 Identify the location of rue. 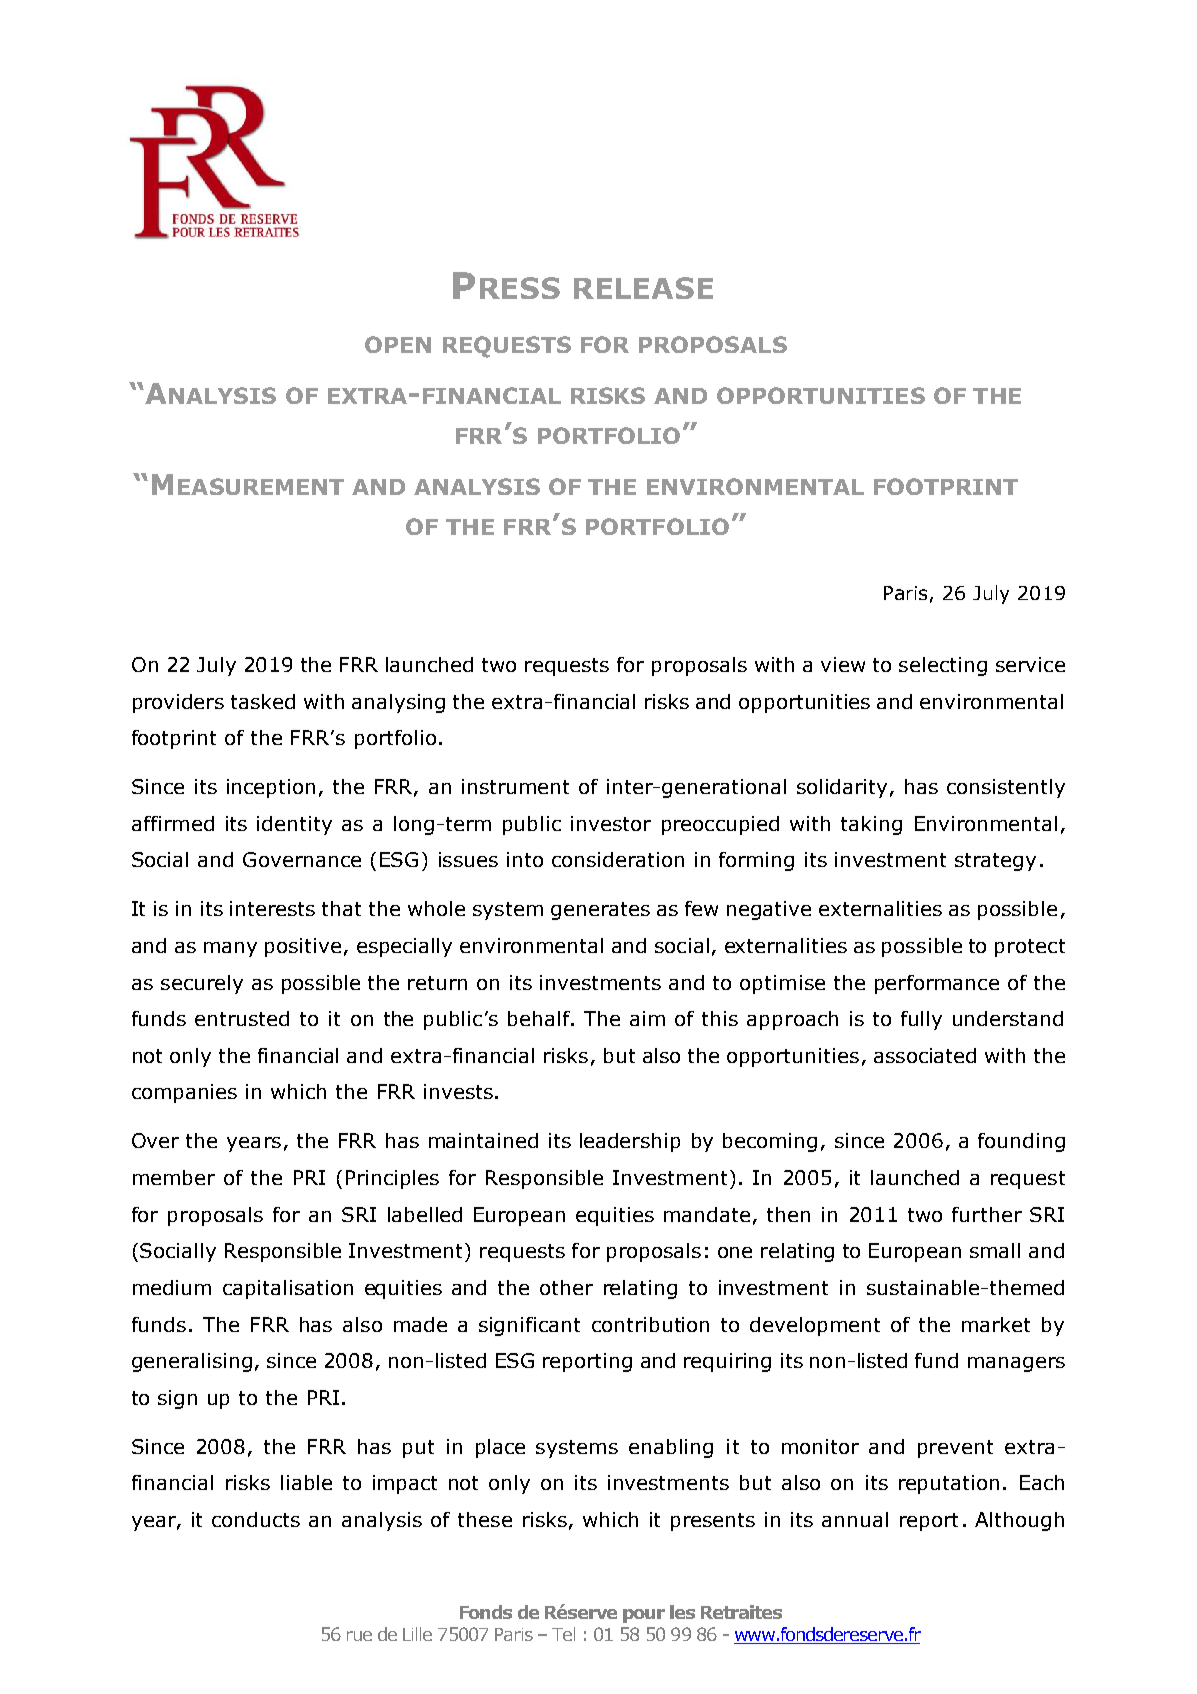
(359, 1636).
